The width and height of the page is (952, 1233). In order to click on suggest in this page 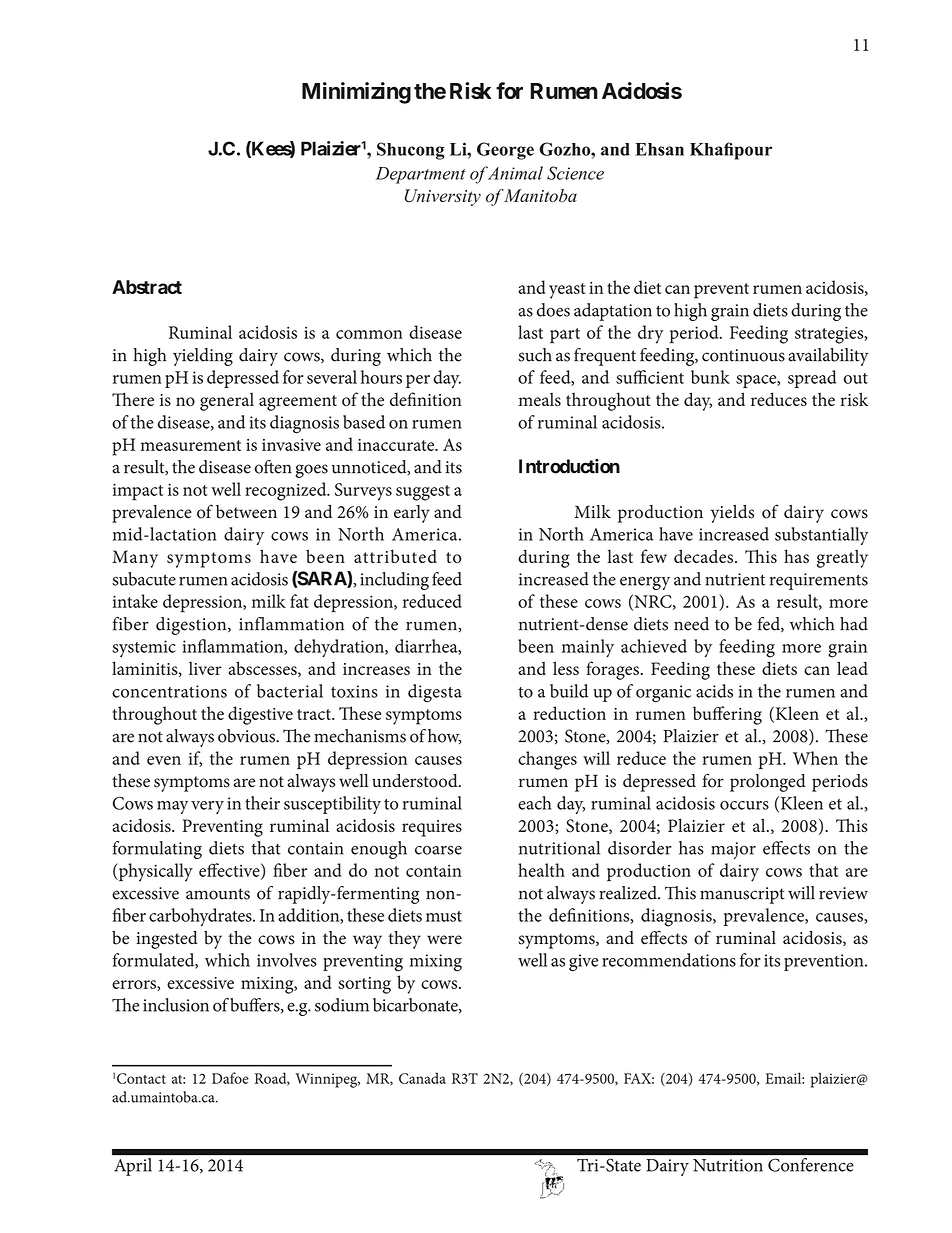, I will do `click(423, 493)`.
